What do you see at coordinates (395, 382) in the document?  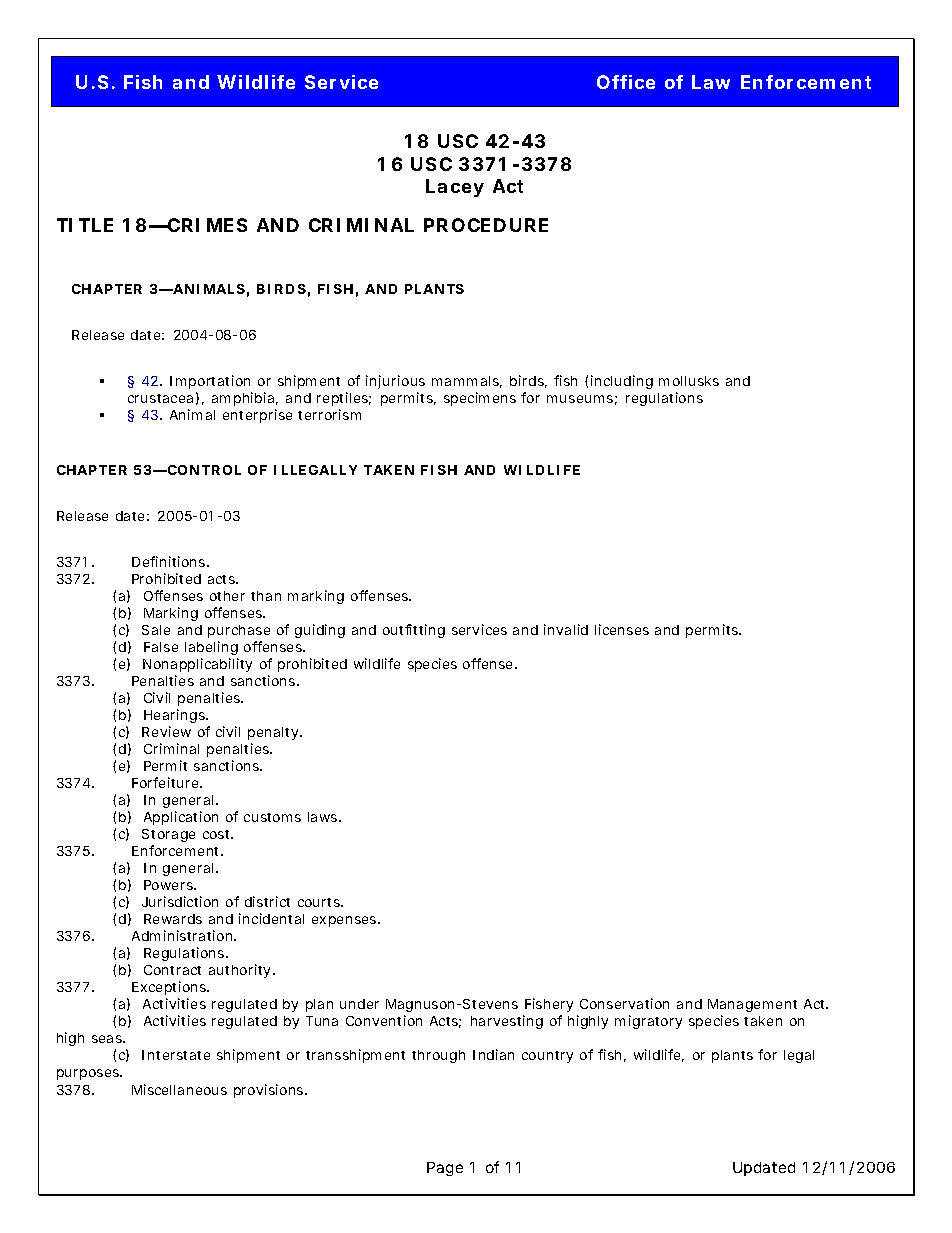 I see `injurious` at bounding box center [395, 382].
